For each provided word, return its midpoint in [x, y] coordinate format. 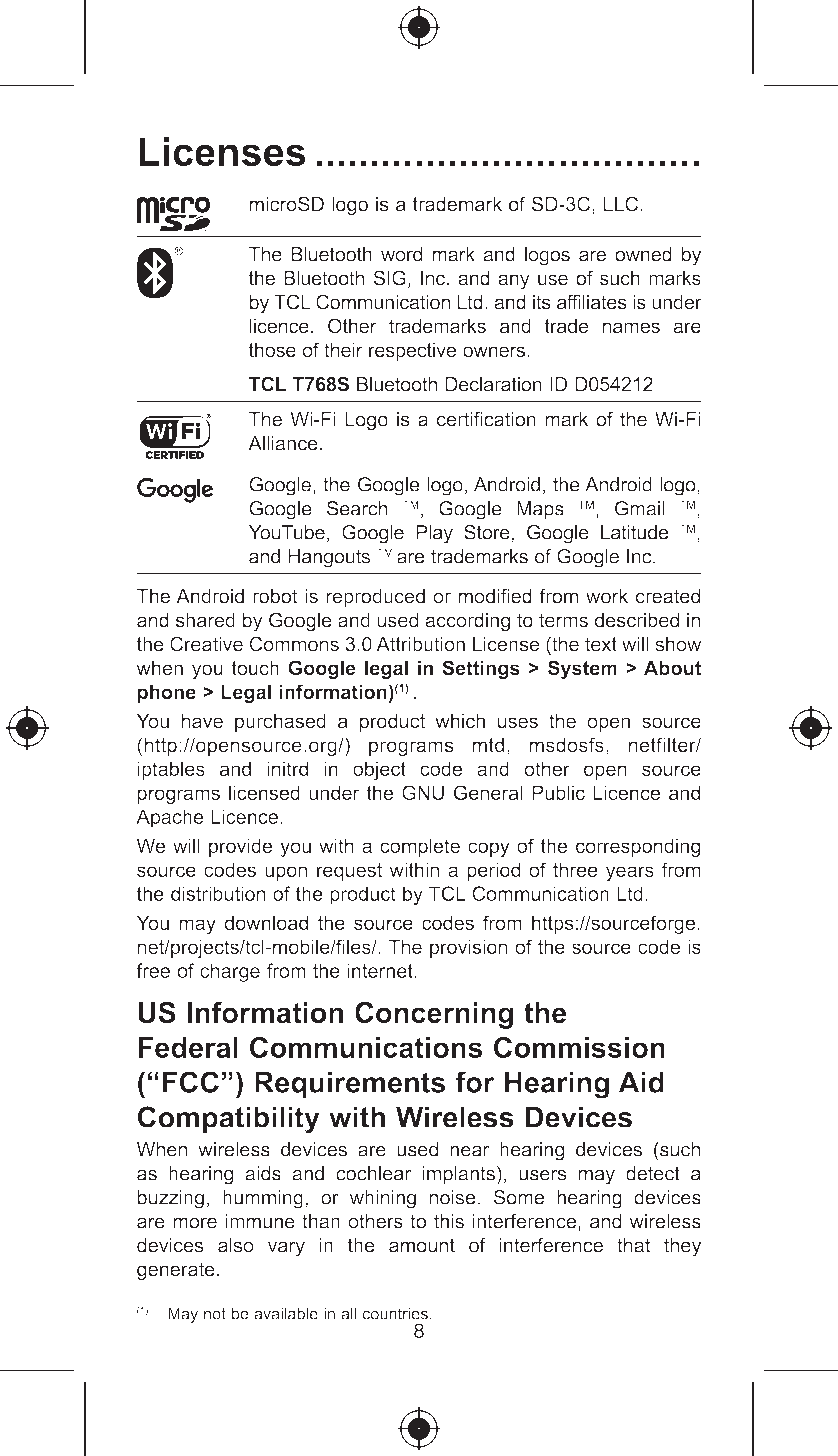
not [215, 1314]
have [202, 720]
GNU [423, 792]
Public [558, 792]
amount [422, 1245]
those [272, 349]
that [633, 1245]
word [401, 254]
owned [643, 254]
